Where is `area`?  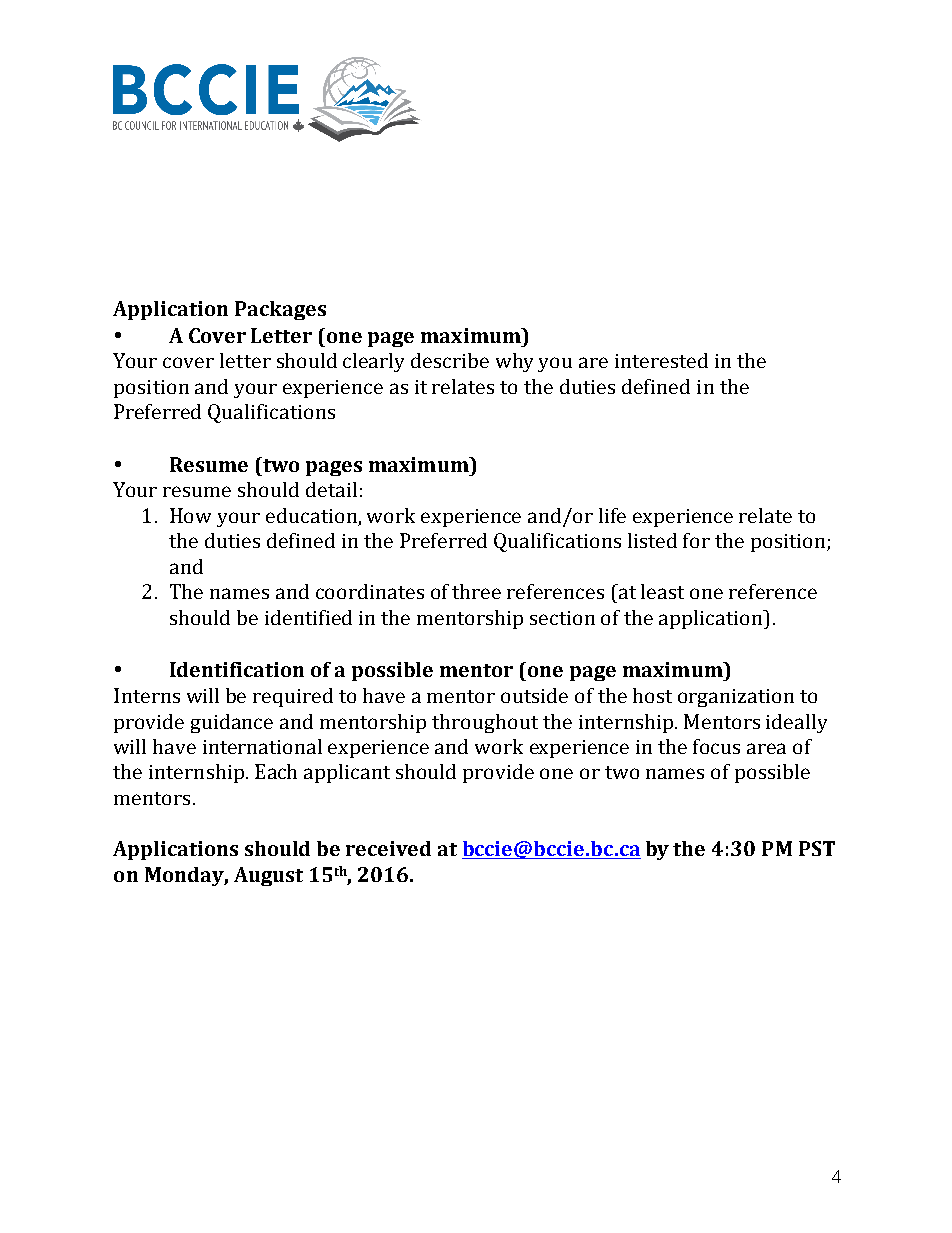 area is located at coordinates (766, 748).
